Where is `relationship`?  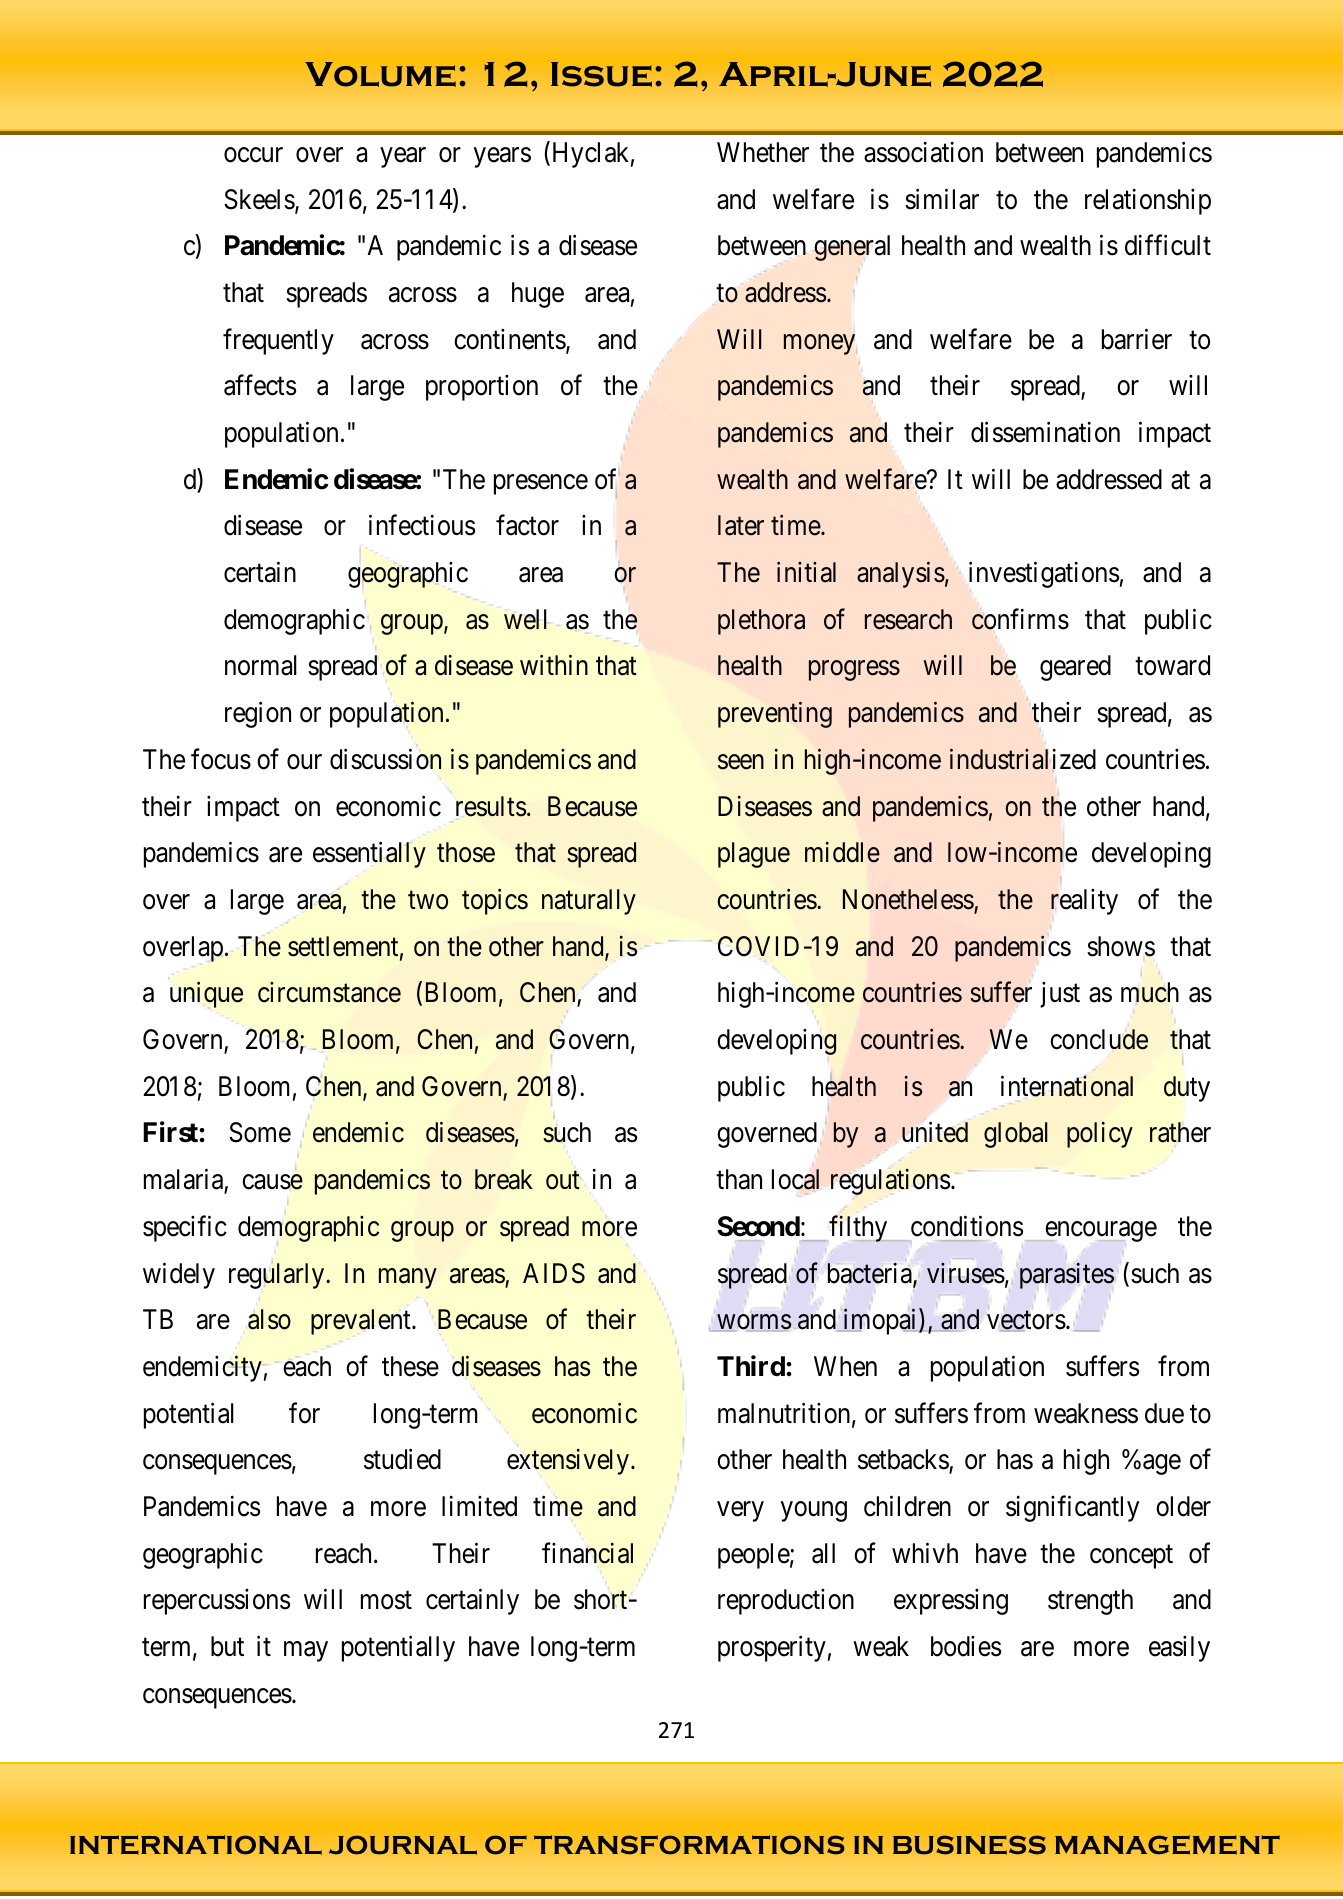 relationship is located at coordinates (1148, 202).
